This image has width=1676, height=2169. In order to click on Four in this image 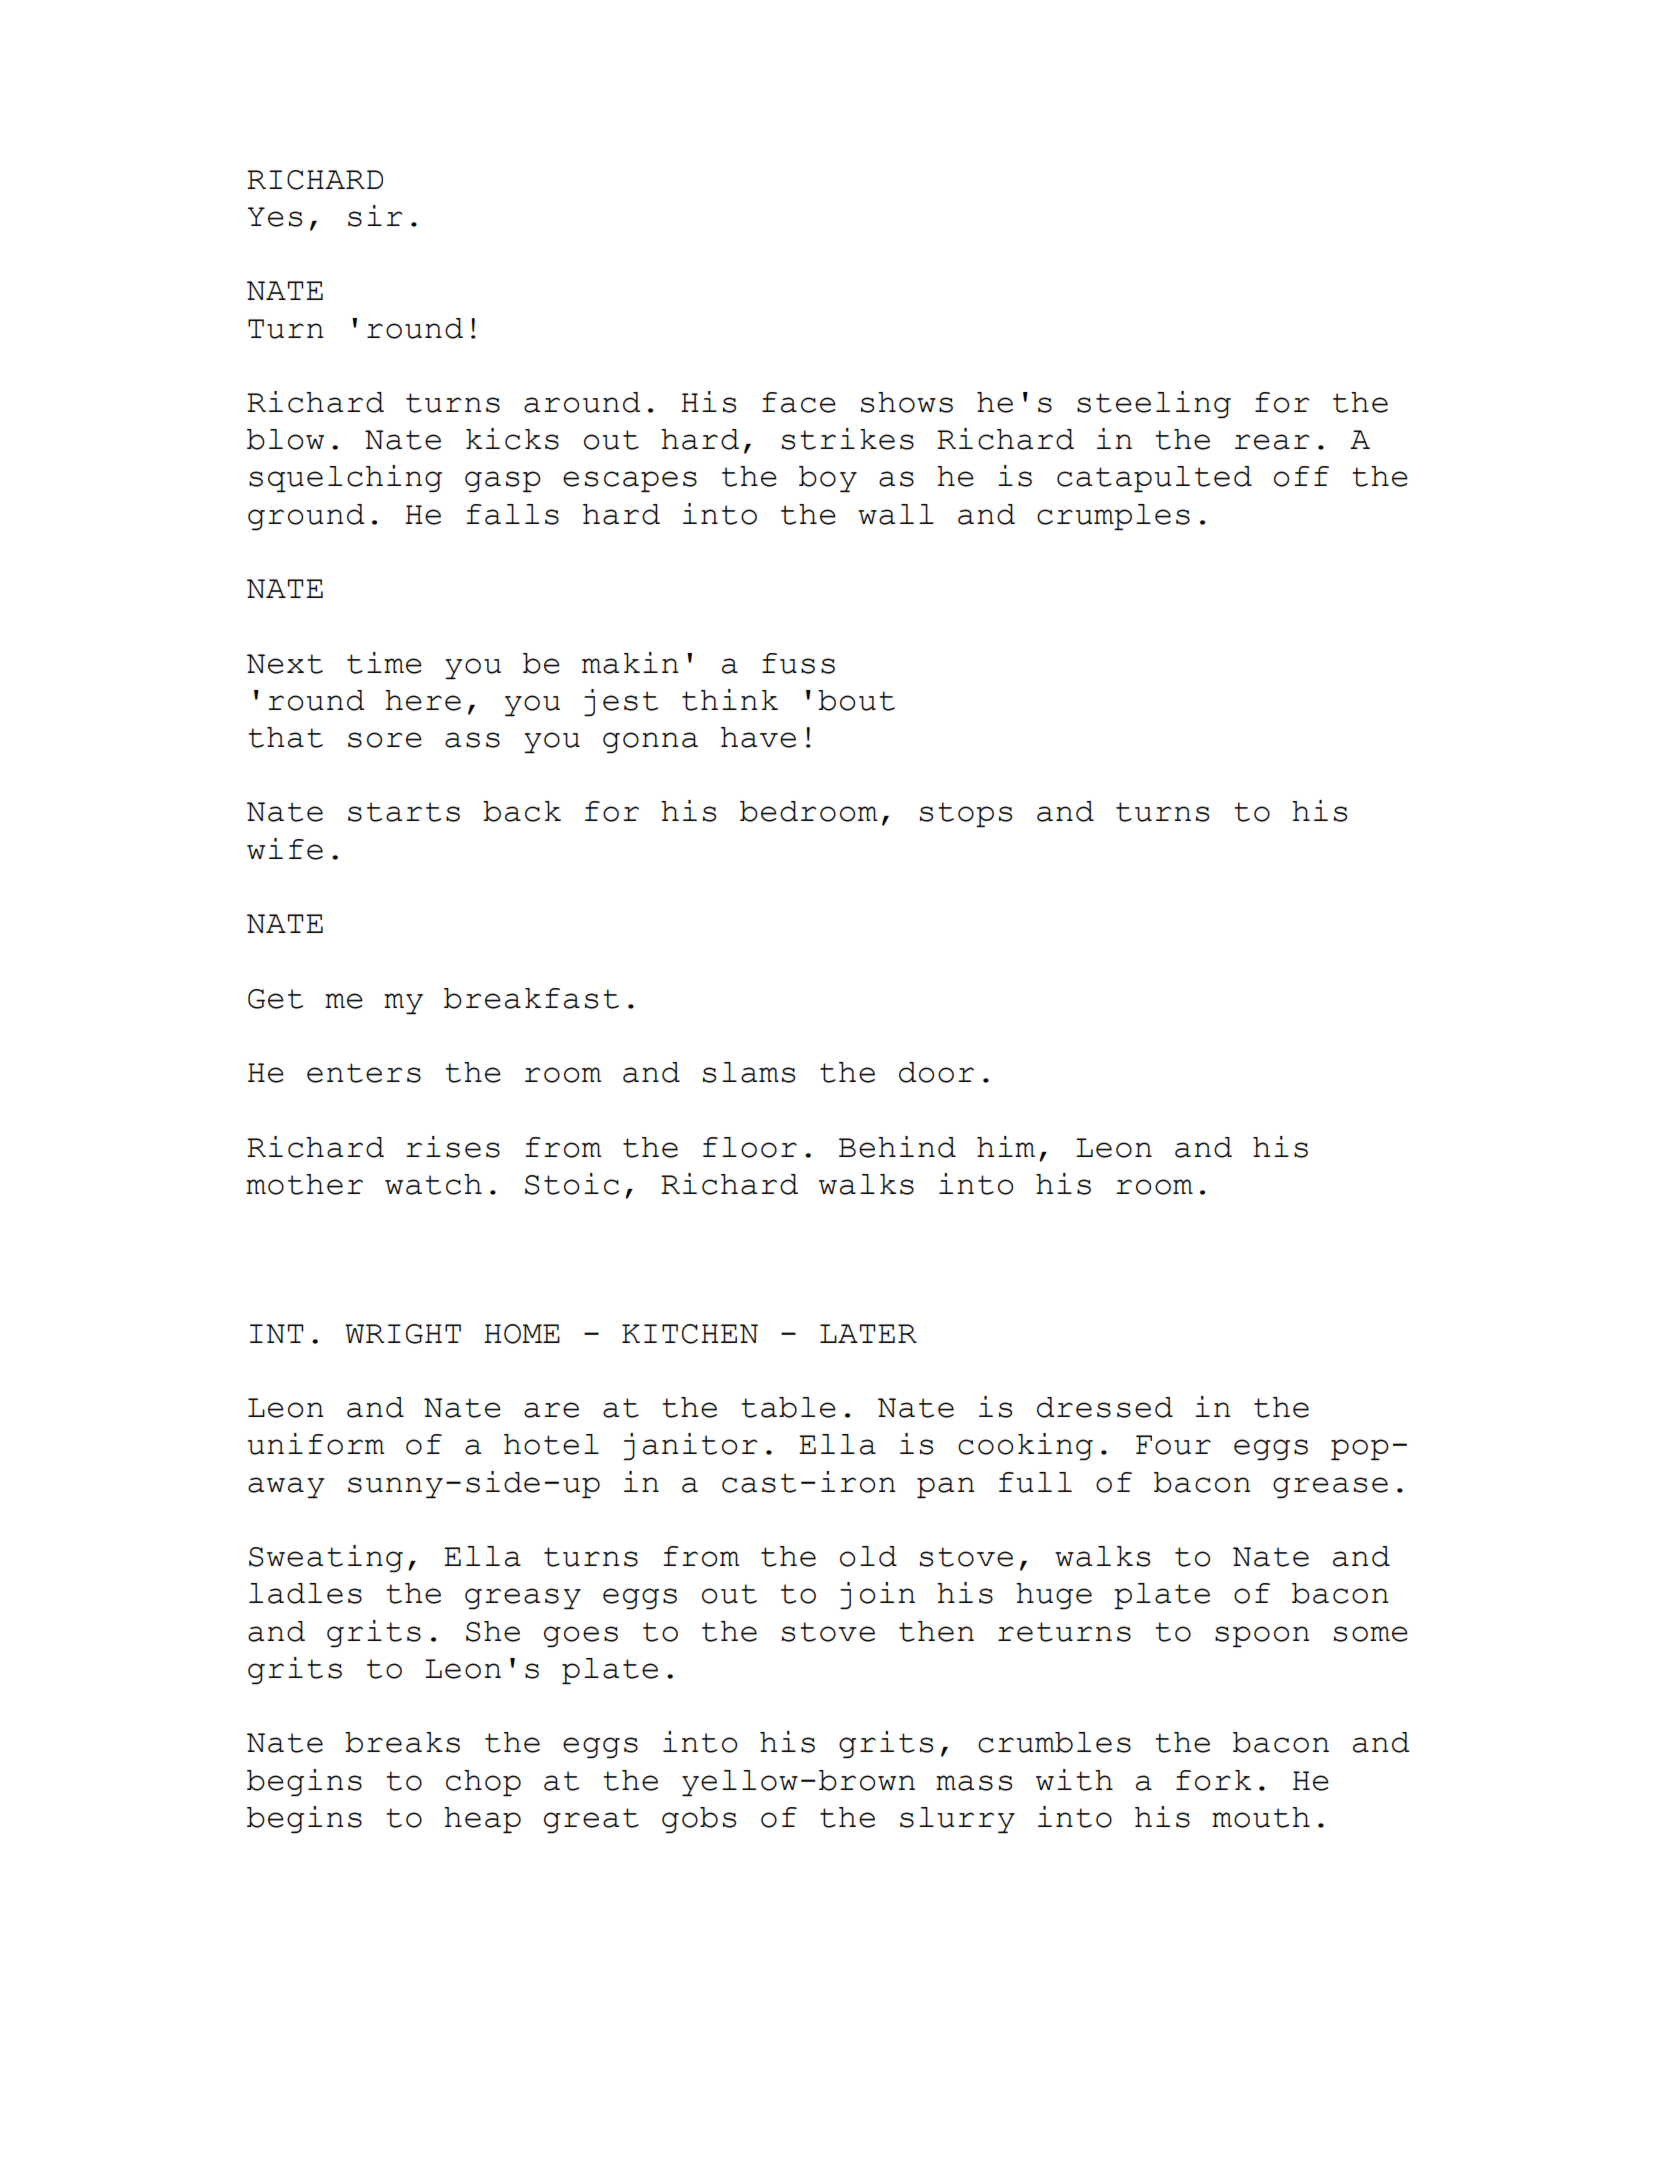, I will do `click(1173, 1445)`.
